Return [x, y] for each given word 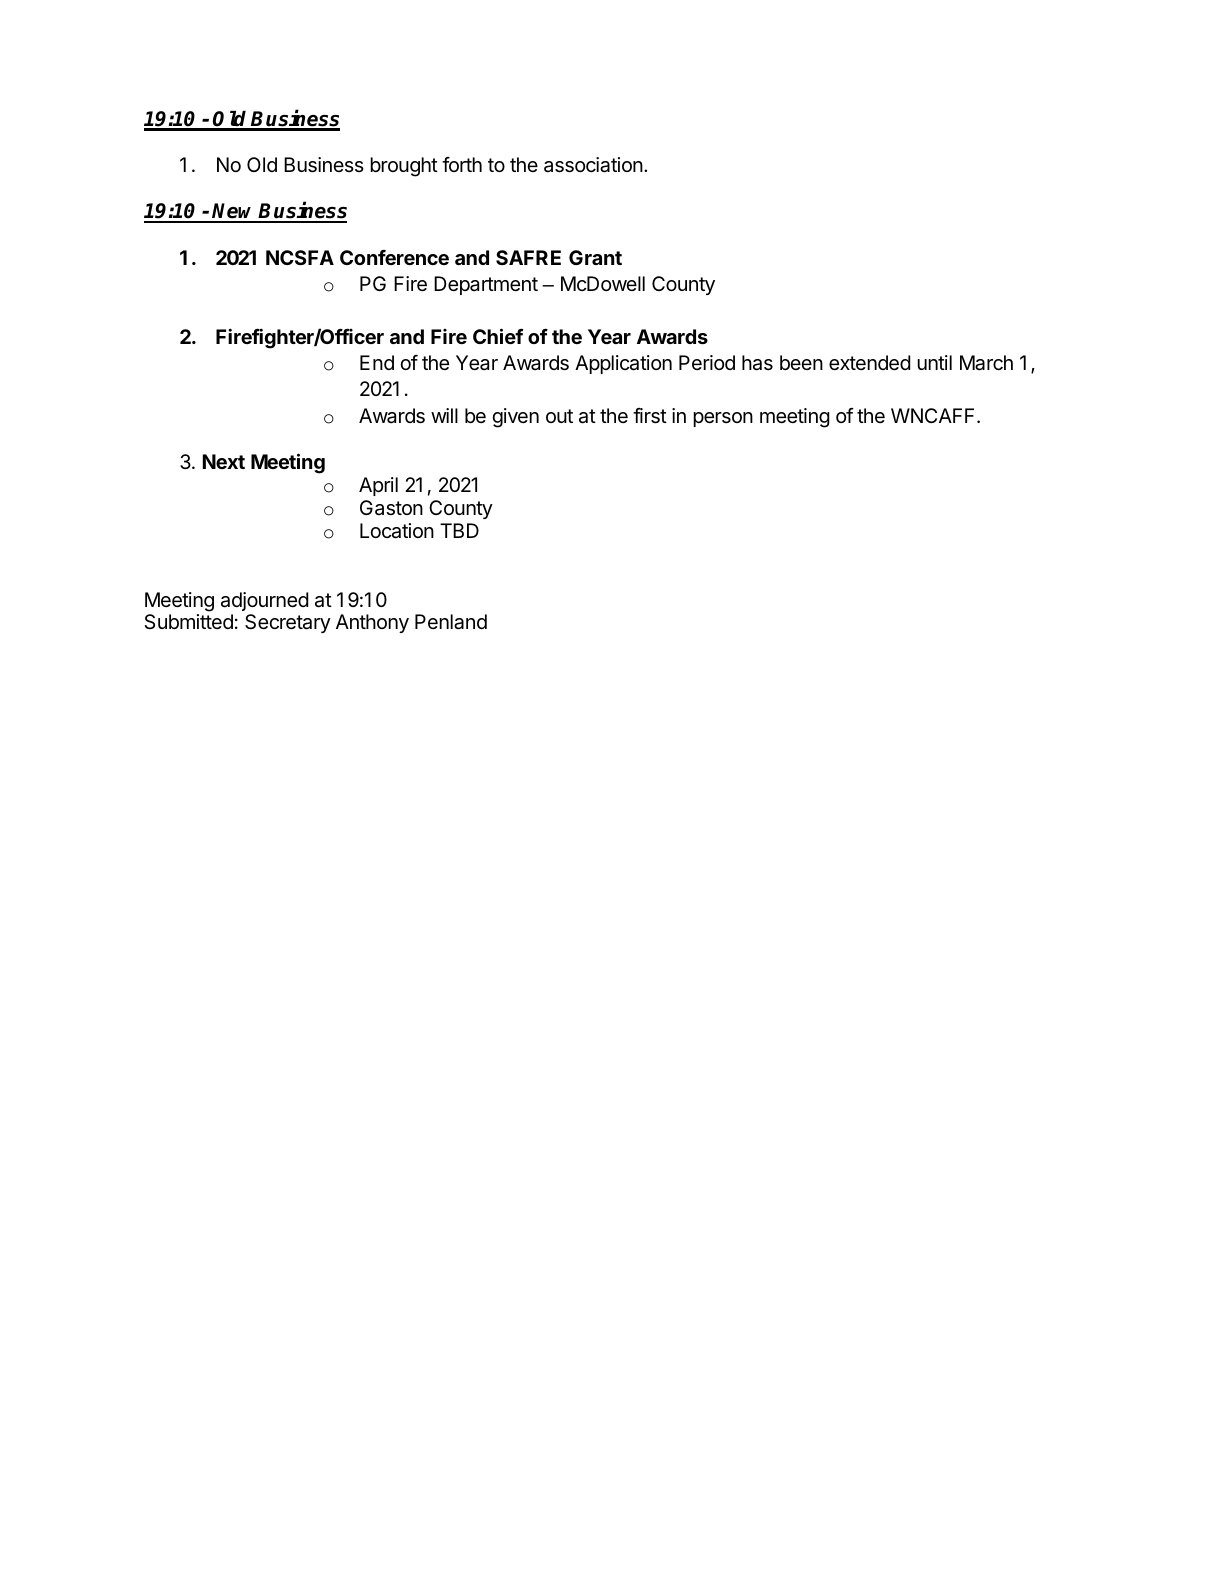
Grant [595, 257]
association [593, 165]
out [559, 416]
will [444, 415]
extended [869, 363]
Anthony [372, 623]
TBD [459, 530]
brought [404, 167]
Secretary [288, 623]
